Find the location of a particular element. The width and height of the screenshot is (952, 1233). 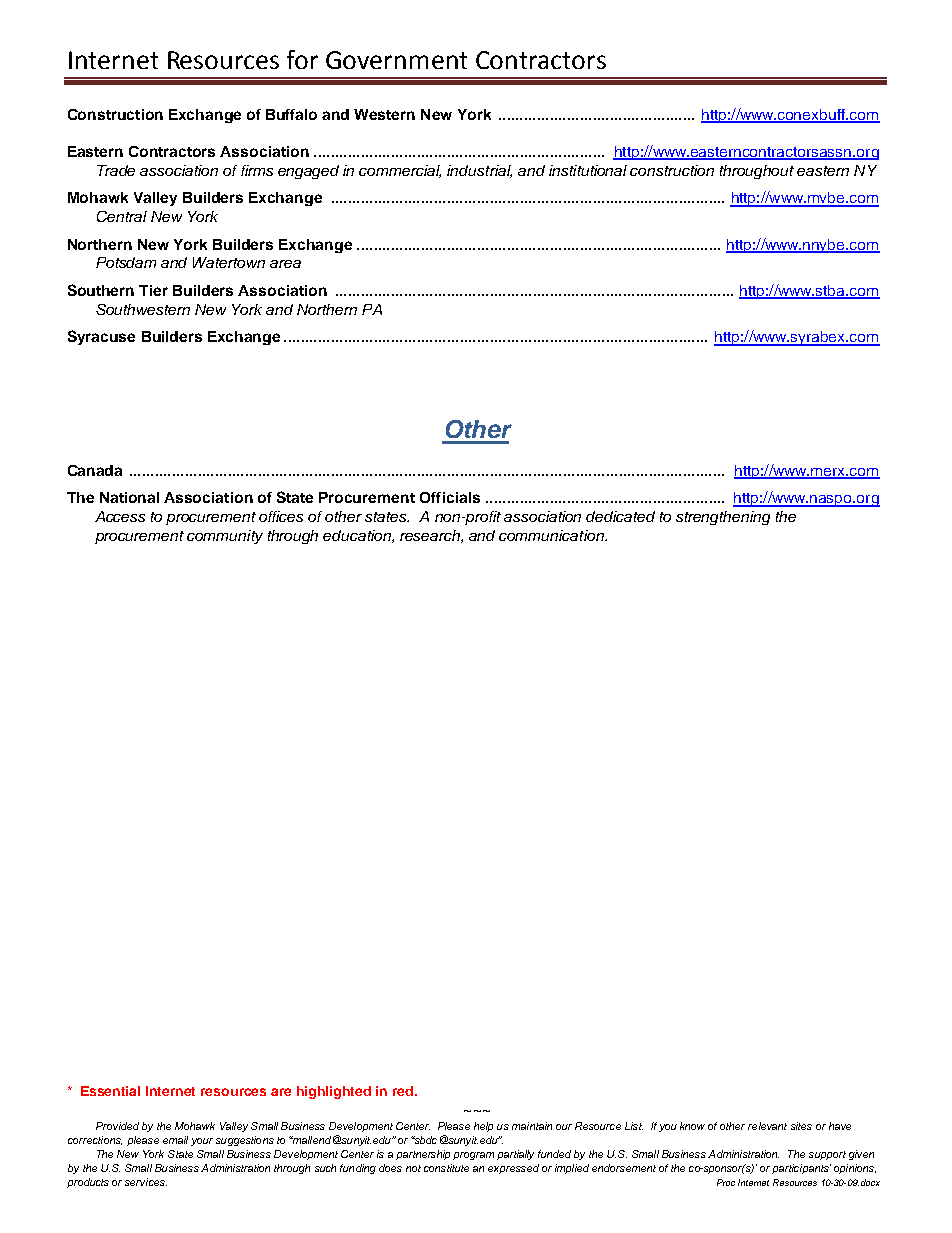

strengthening is located at coordinates (723, 518).
